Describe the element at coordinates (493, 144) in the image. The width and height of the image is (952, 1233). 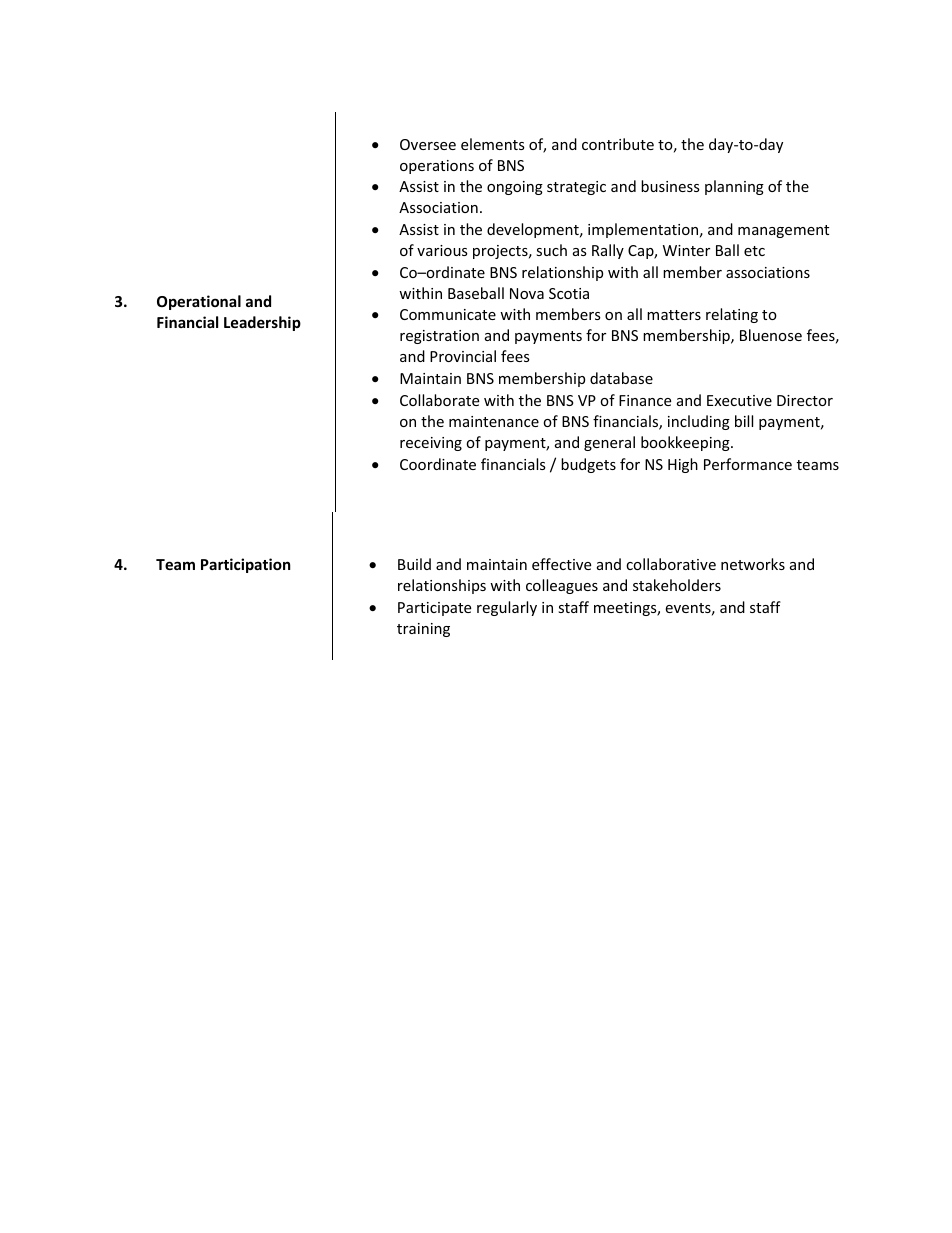
I see `elements` at that location.
